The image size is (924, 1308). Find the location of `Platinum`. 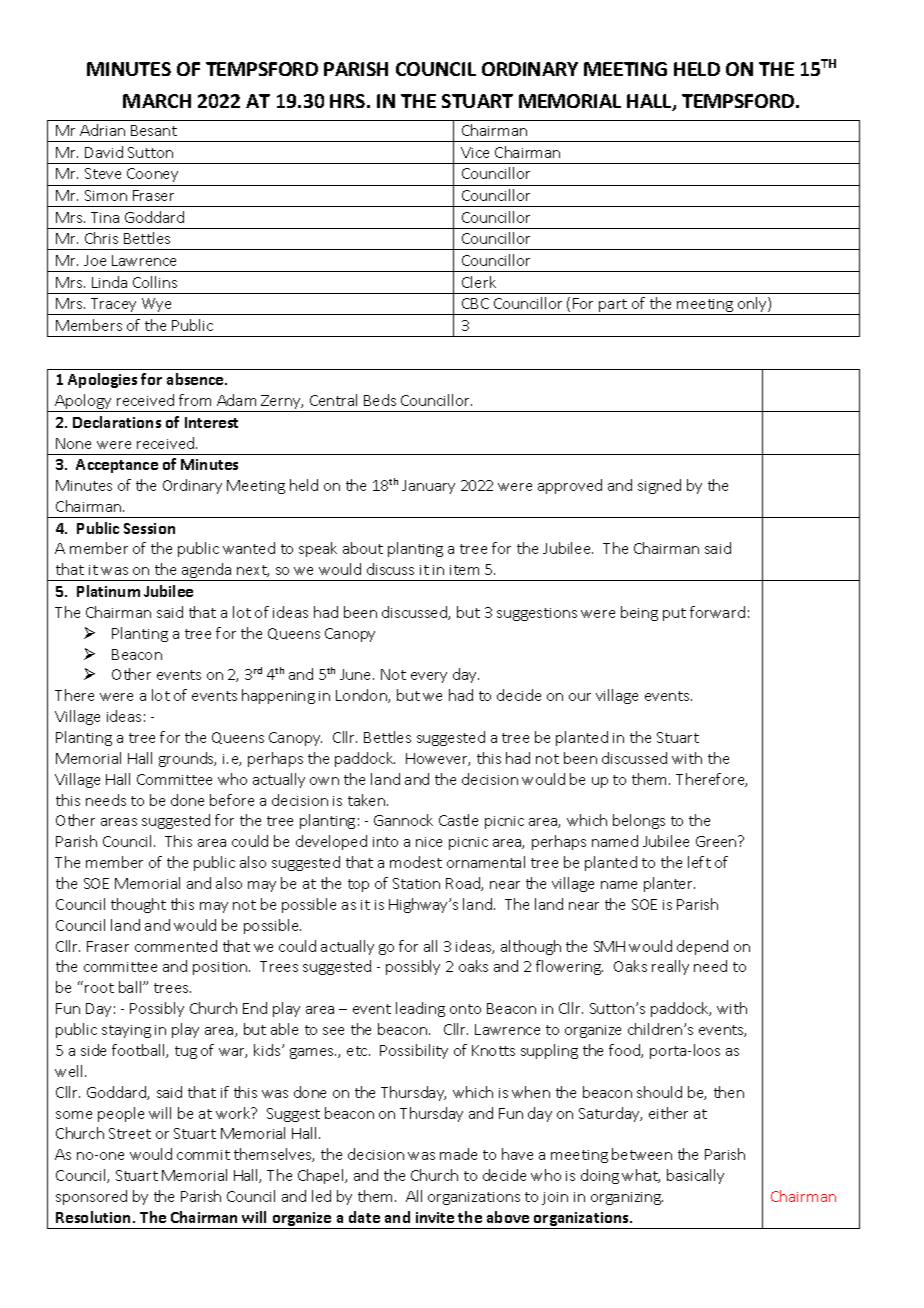

Platinum is located at coordinates (108, 591).
